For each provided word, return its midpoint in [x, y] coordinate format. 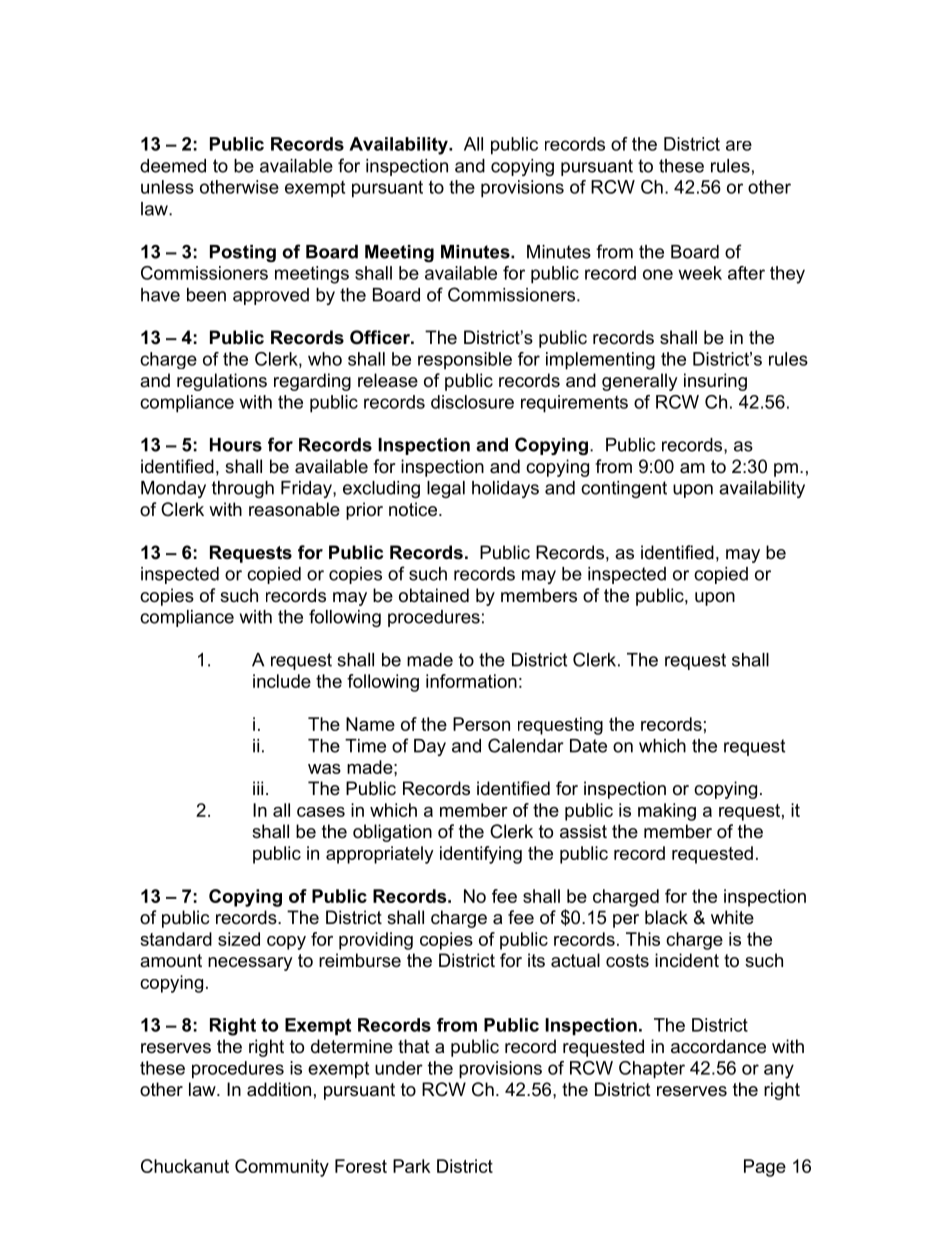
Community [282, 1168]
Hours [236, 445]
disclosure [472, 402]
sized [239, 939]
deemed [173, 166]
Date [588, 746]
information [471, 681]
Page [765, 1168]
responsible [465, 361]
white [732, 917]
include [282, 681]
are [739, 145]
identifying [481, 855]
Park [412, 1166]
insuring [715, 382]
